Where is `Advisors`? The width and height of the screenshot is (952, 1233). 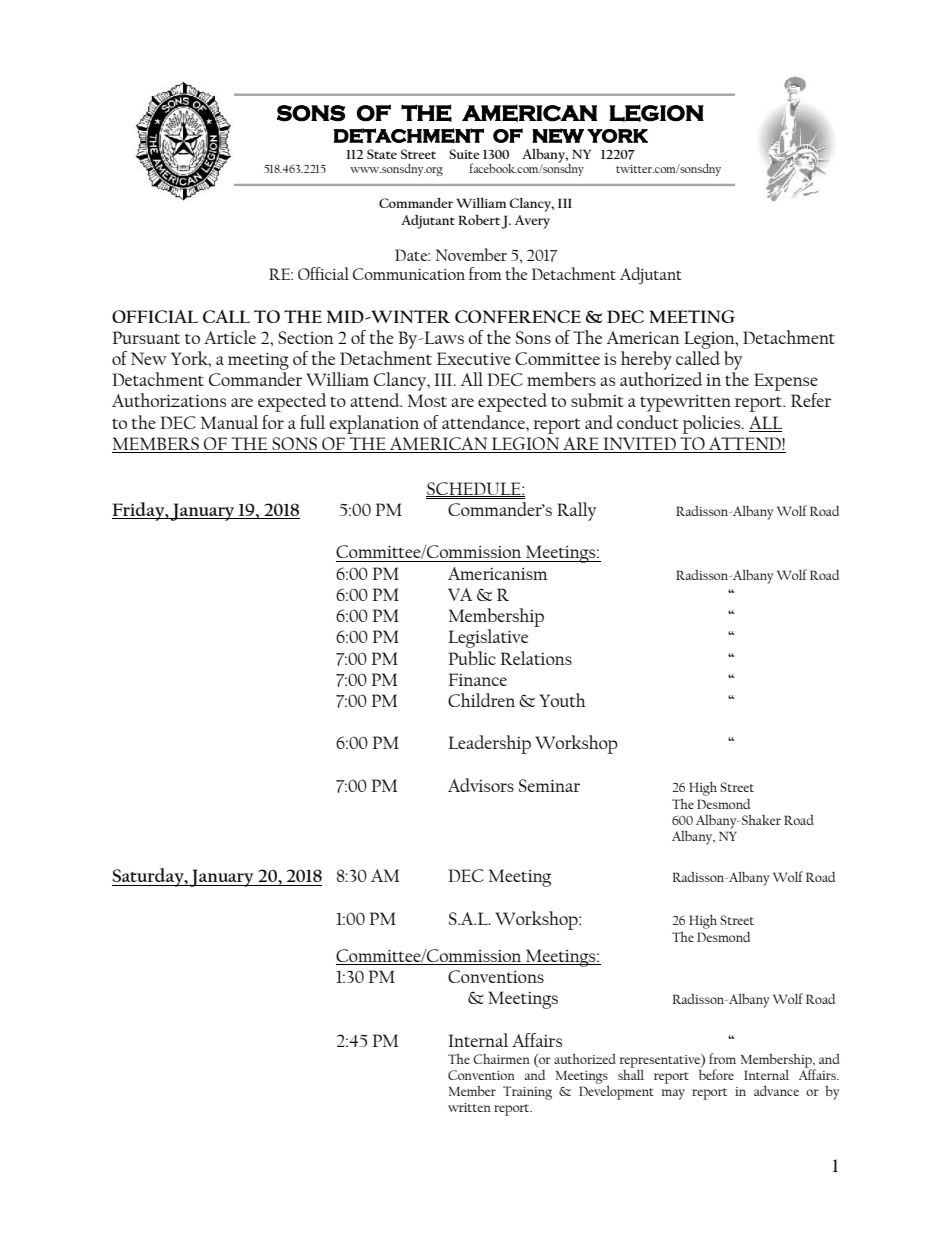 Advisors is located at coordinates (481, 785).
